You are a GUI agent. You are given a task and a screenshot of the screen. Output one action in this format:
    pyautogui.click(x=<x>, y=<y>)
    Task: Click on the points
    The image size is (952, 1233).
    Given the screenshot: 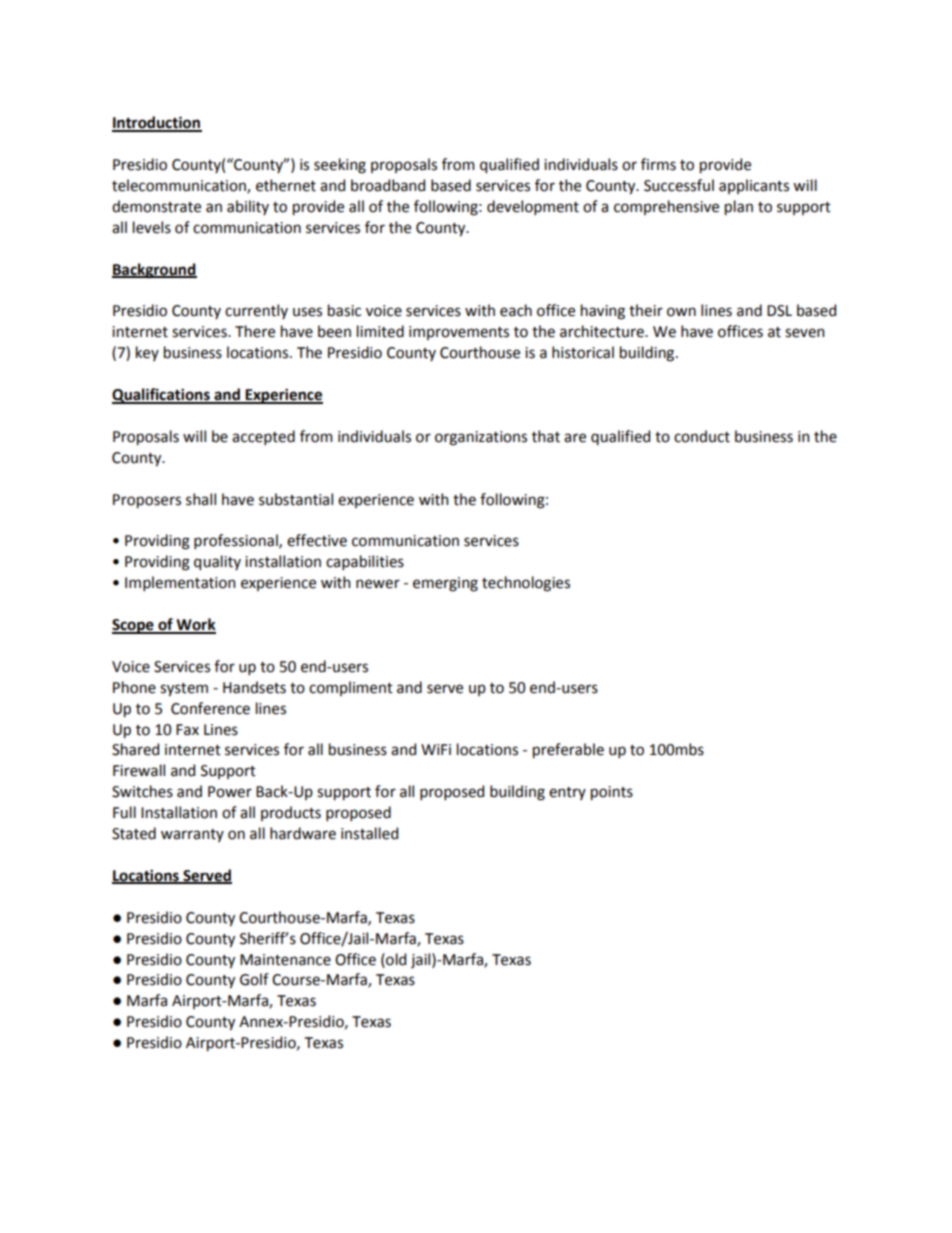 What is the action you would take?
    pyautogui.click(x=612, y=793)
